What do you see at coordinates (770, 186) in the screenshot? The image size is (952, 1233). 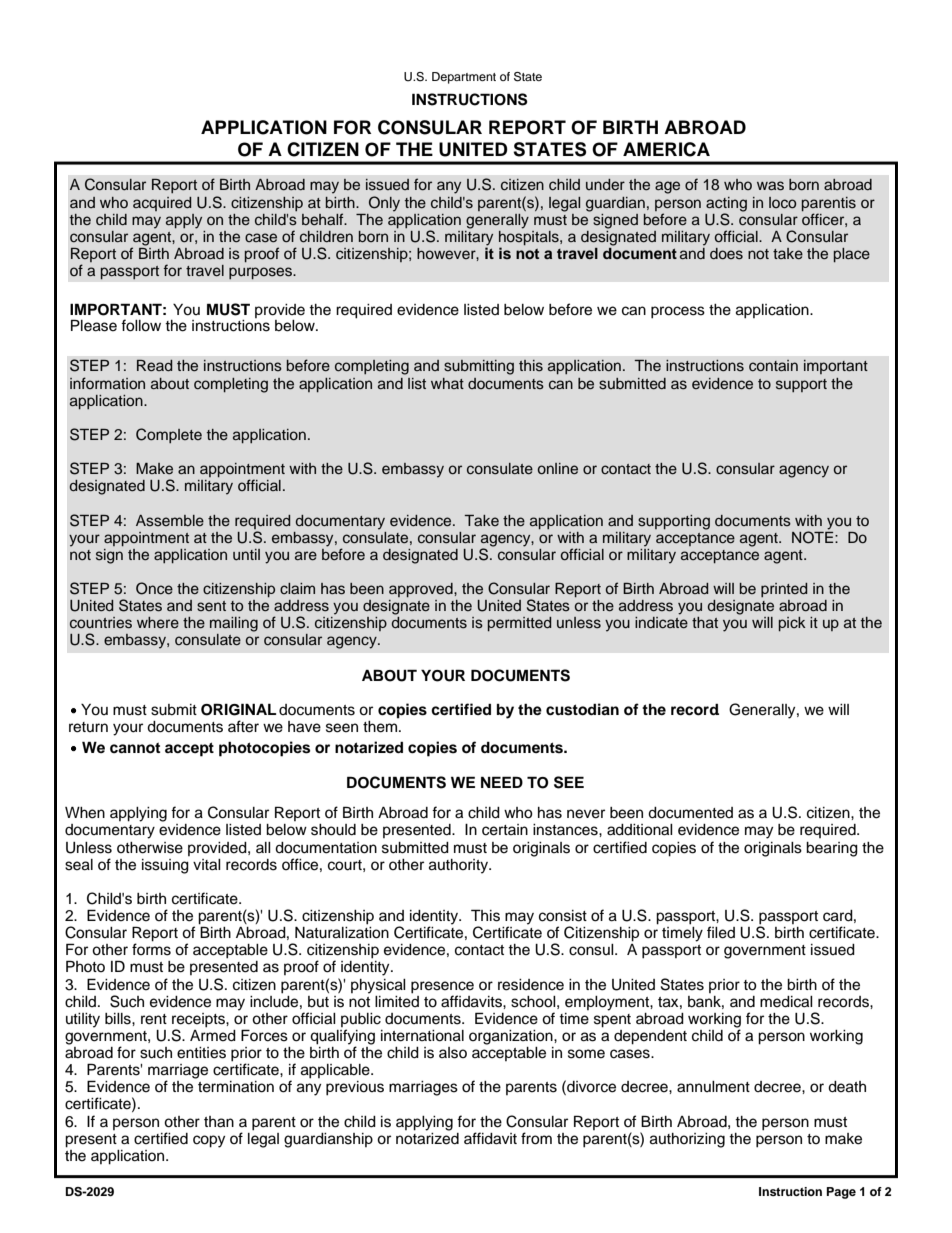 I see `was` at bounding box center [770, 186].
